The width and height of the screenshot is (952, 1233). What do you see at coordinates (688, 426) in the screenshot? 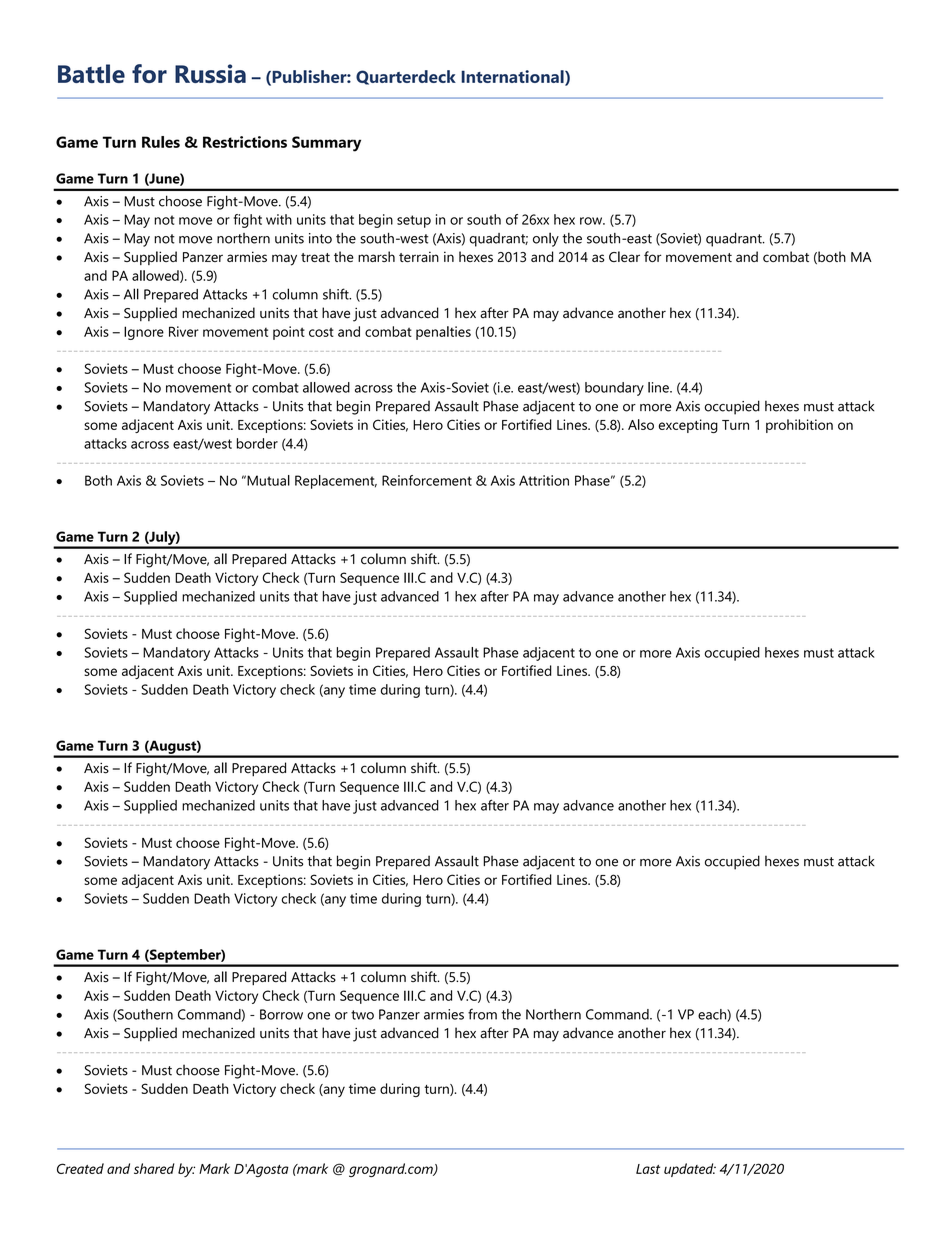
I see `excepting` at bounding box center [688, 426].
